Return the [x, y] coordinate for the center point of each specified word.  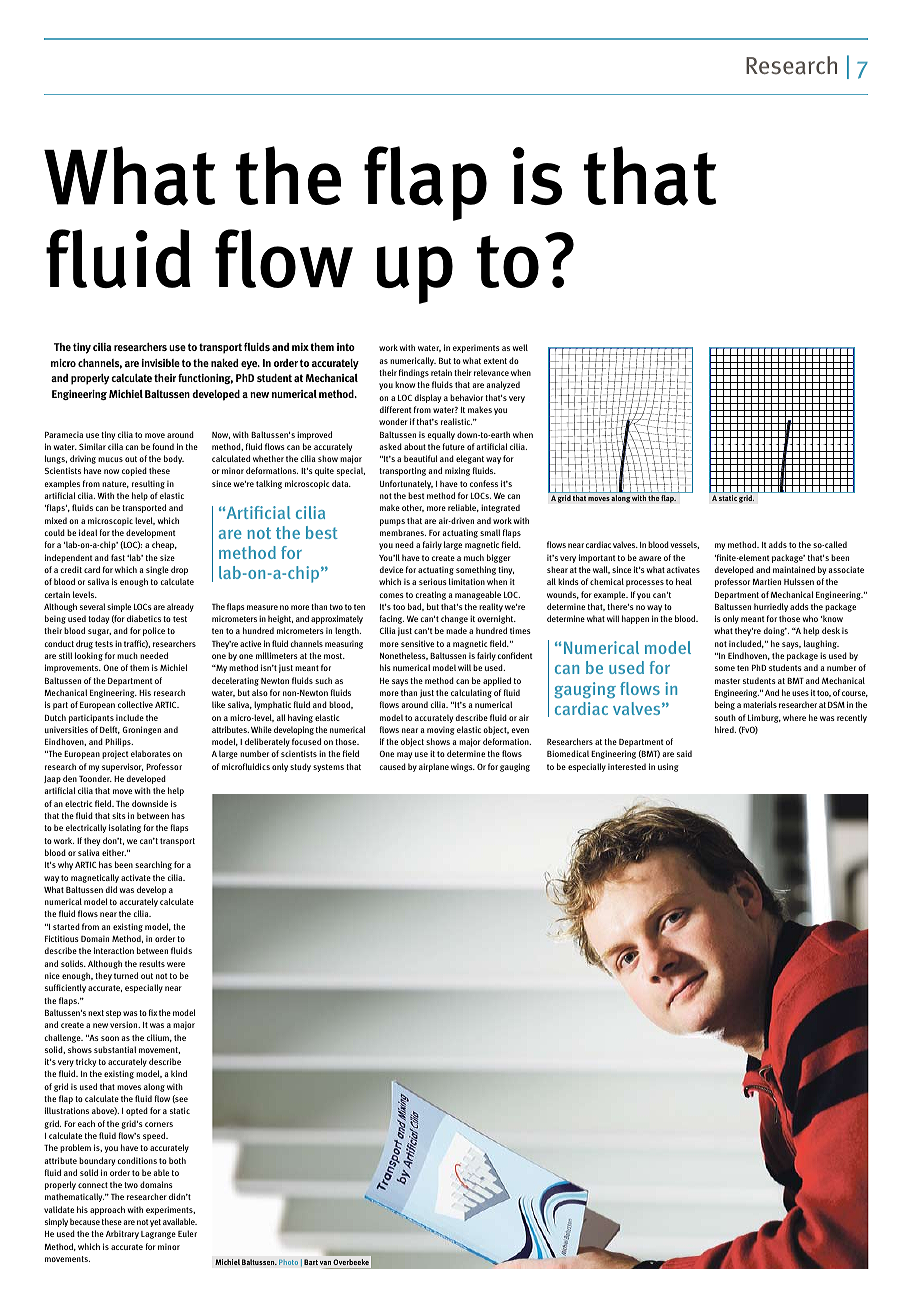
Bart [311, 1262]
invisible [161, 363]
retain [441, 372]
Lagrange [158, 1235]
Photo [288, 1262]
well [520, 347]
